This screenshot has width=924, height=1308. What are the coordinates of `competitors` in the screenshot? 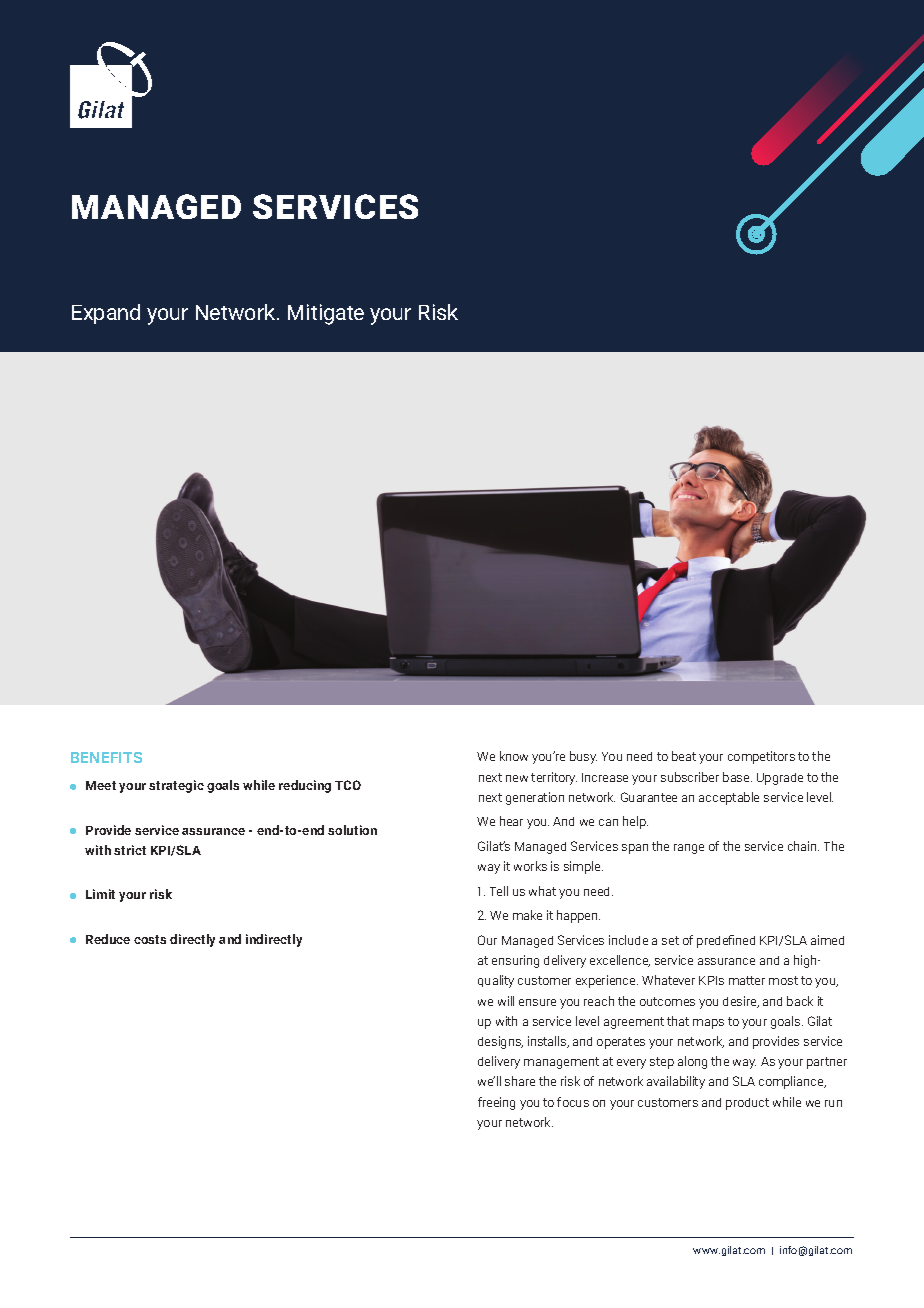 It's located at (761, 757).
